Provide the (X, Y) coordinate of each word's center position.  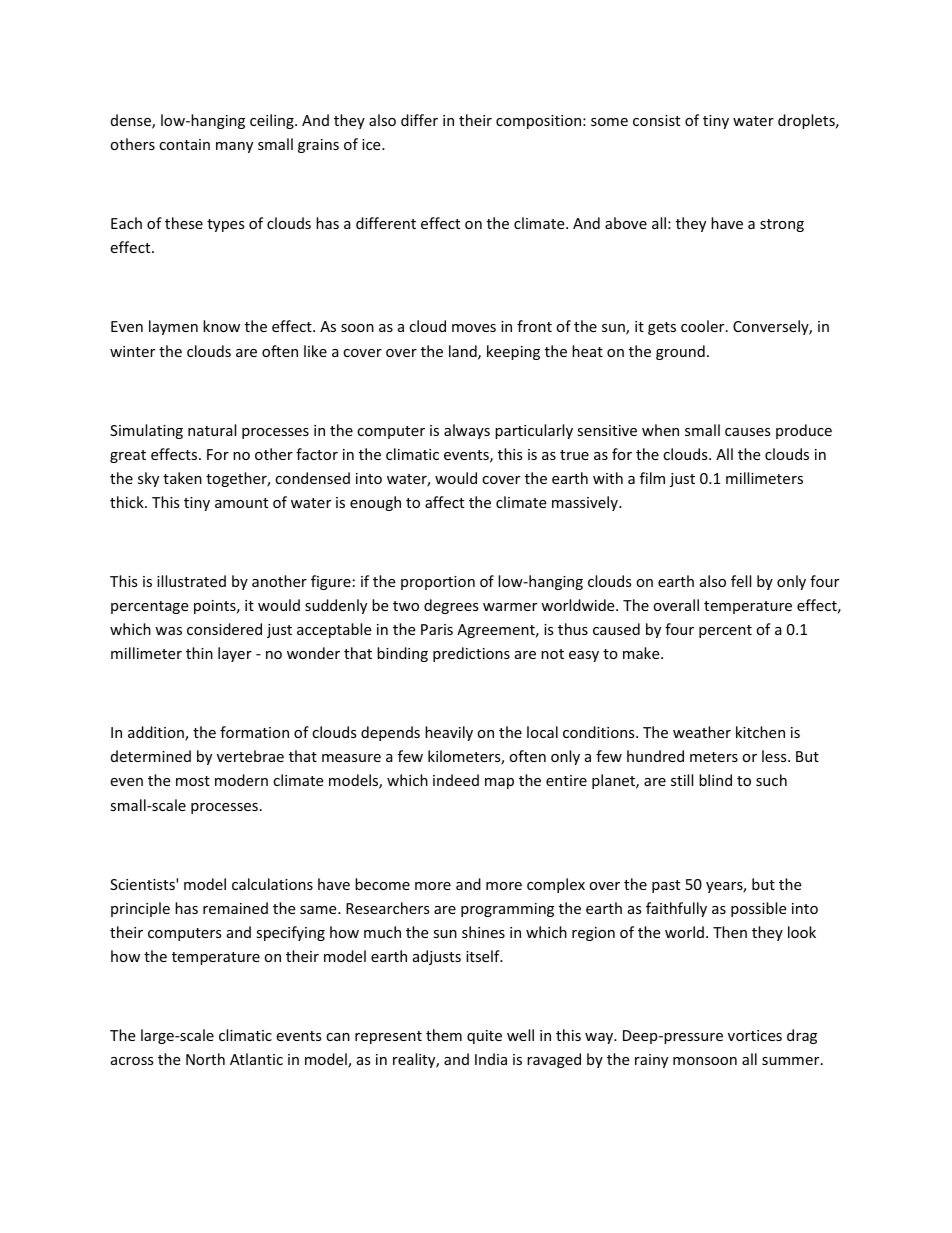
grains (318, 146)
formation (254, 732)
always (467, 431)
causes (748, 432)
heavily (449, 733)
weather (702, 732)
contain (184, 144)
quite (484, 1037)
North (205, 1059)
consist (656, 120)
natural (212, 430)
